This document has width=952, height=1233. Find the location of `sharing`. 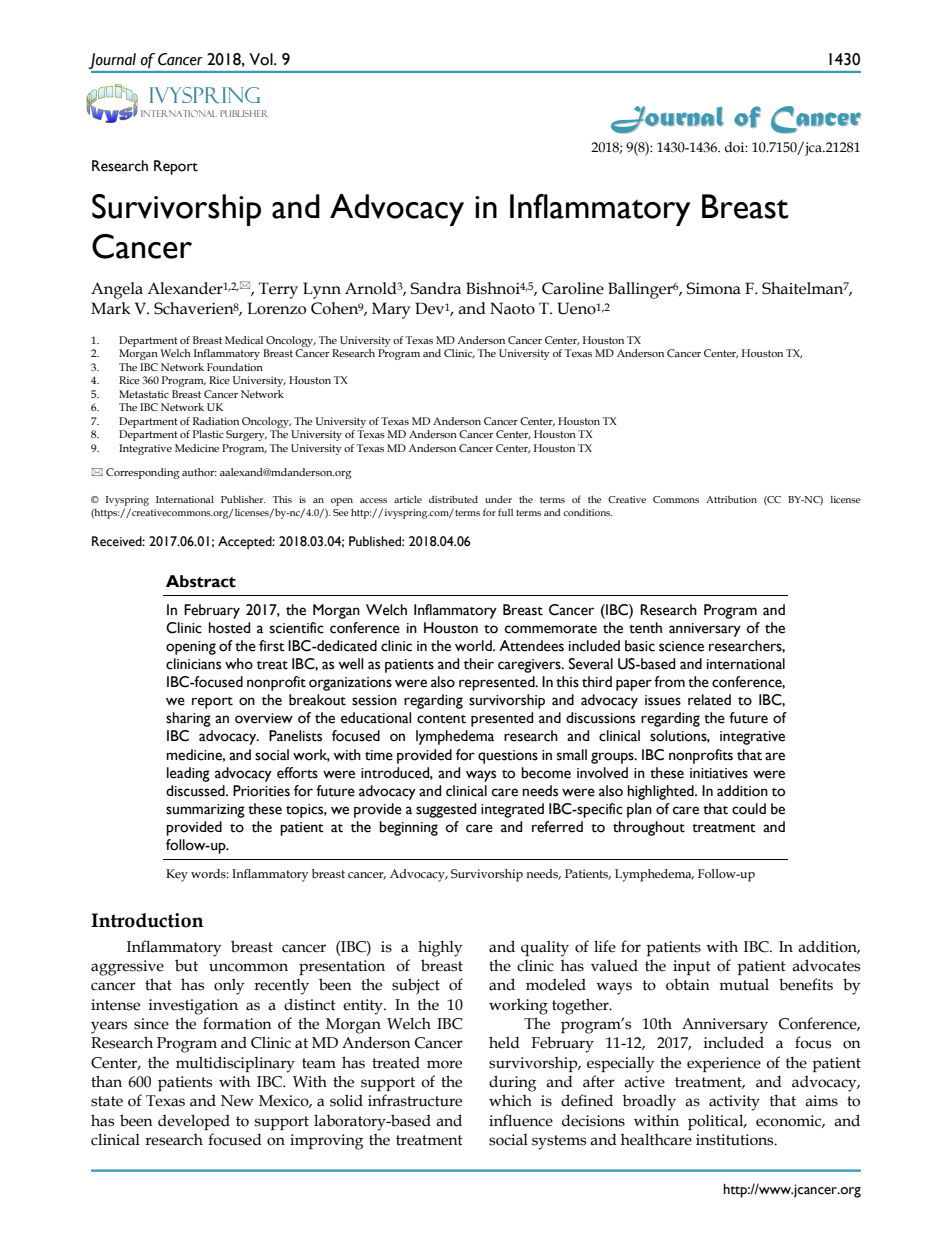

sharing is located at coordinates (188, 719).
